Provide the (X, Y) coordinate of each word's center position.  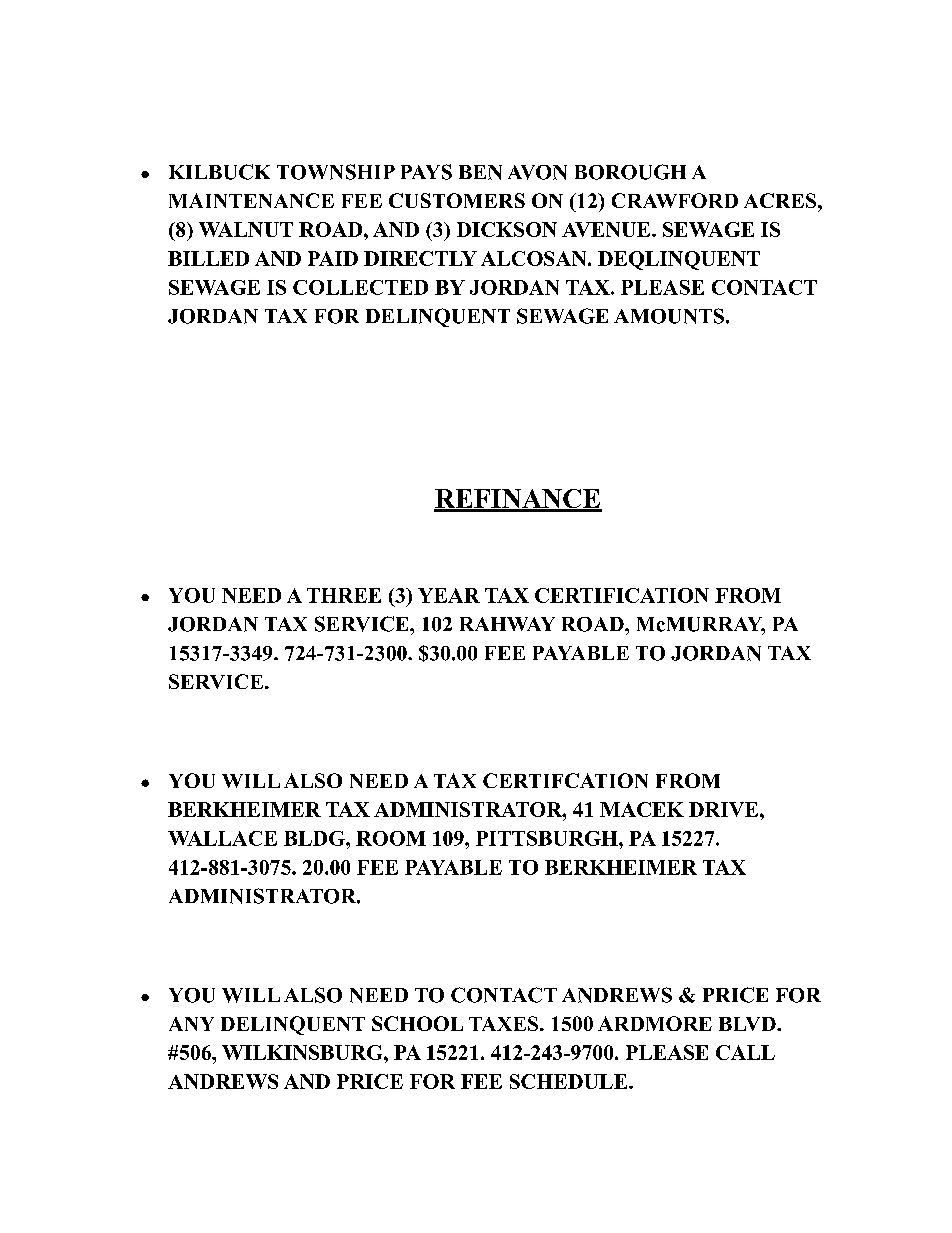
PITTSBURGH (548, 838)
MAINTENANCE (251, 200)
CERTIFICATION (622, 595)
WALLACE (222, 838)
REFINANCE (518, 500)
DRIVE (723, 809)
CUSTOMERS (457, 200)
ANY (191, 1024)
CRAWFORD (675, 200)
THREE (344, 595)
